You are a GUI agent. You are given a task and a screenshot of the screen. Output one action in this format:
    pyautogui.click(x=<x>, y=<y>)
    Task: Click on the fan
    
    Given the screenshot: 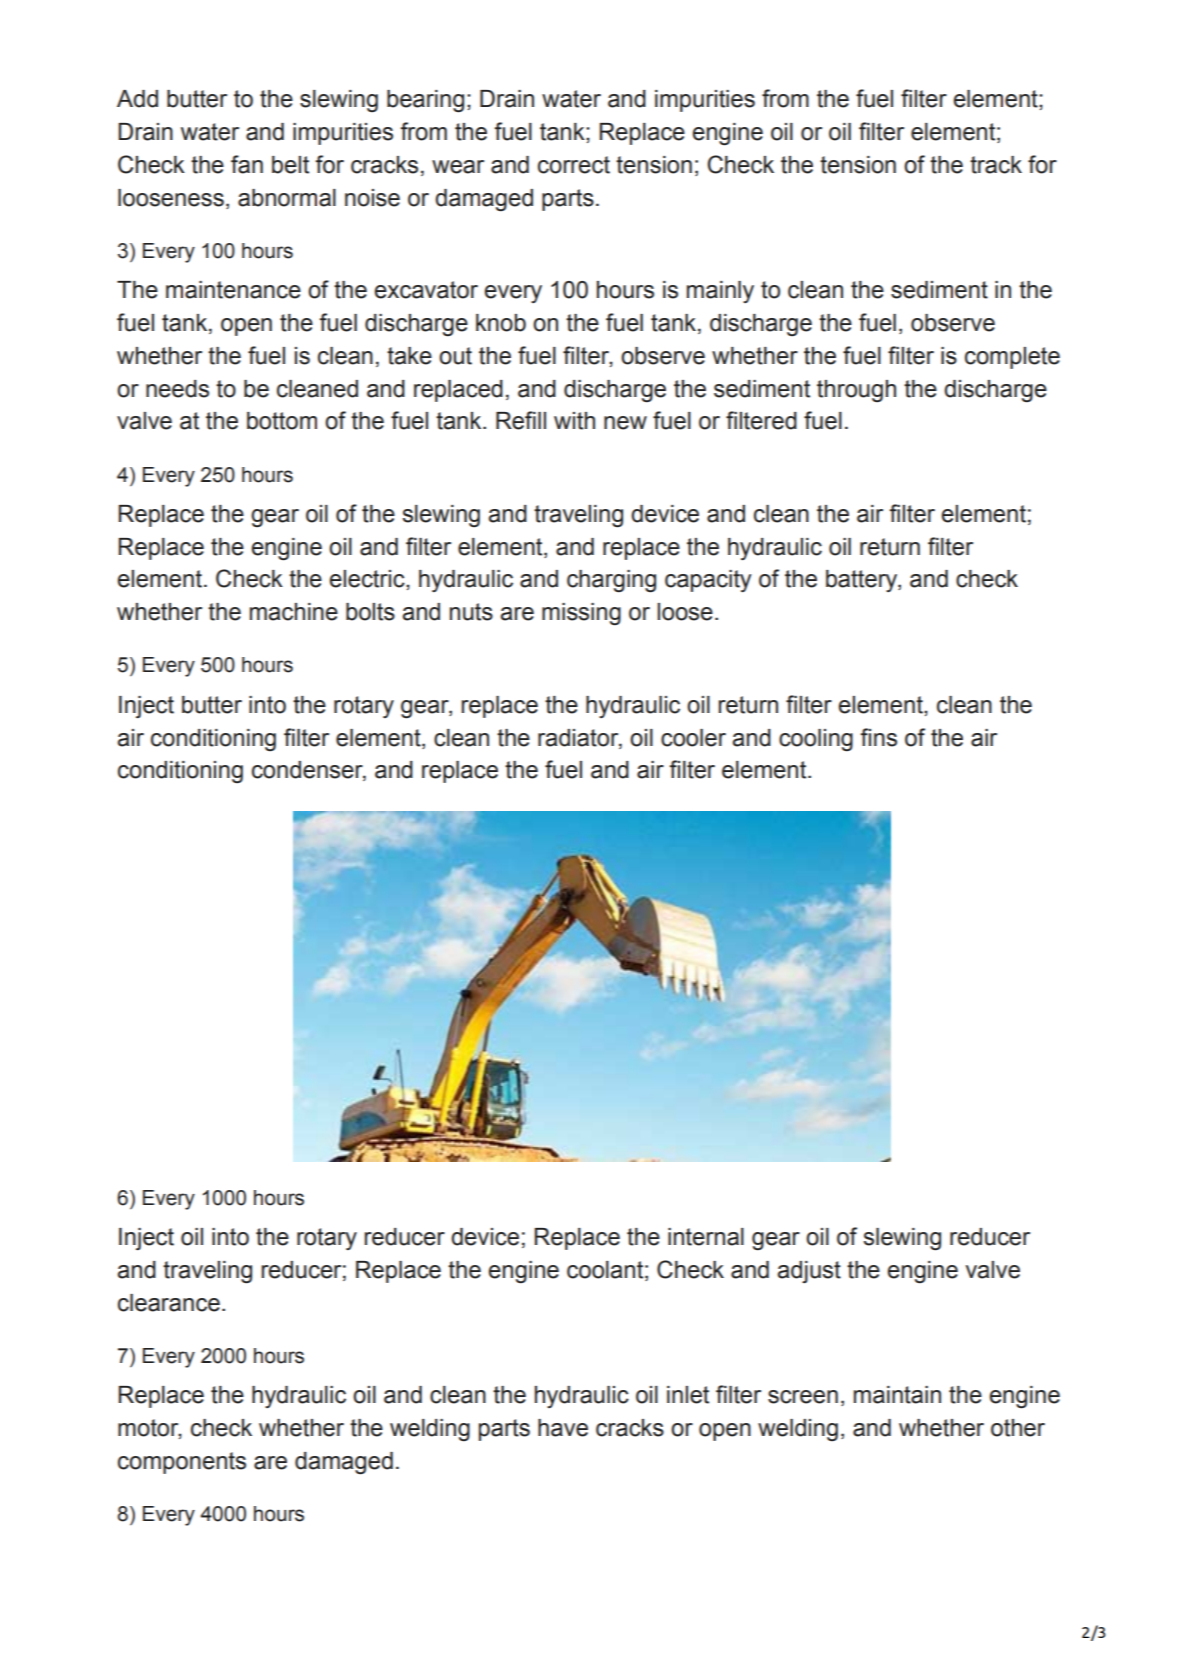 What is the action you would take?
    pyautogui.click(x=247, y=164)
